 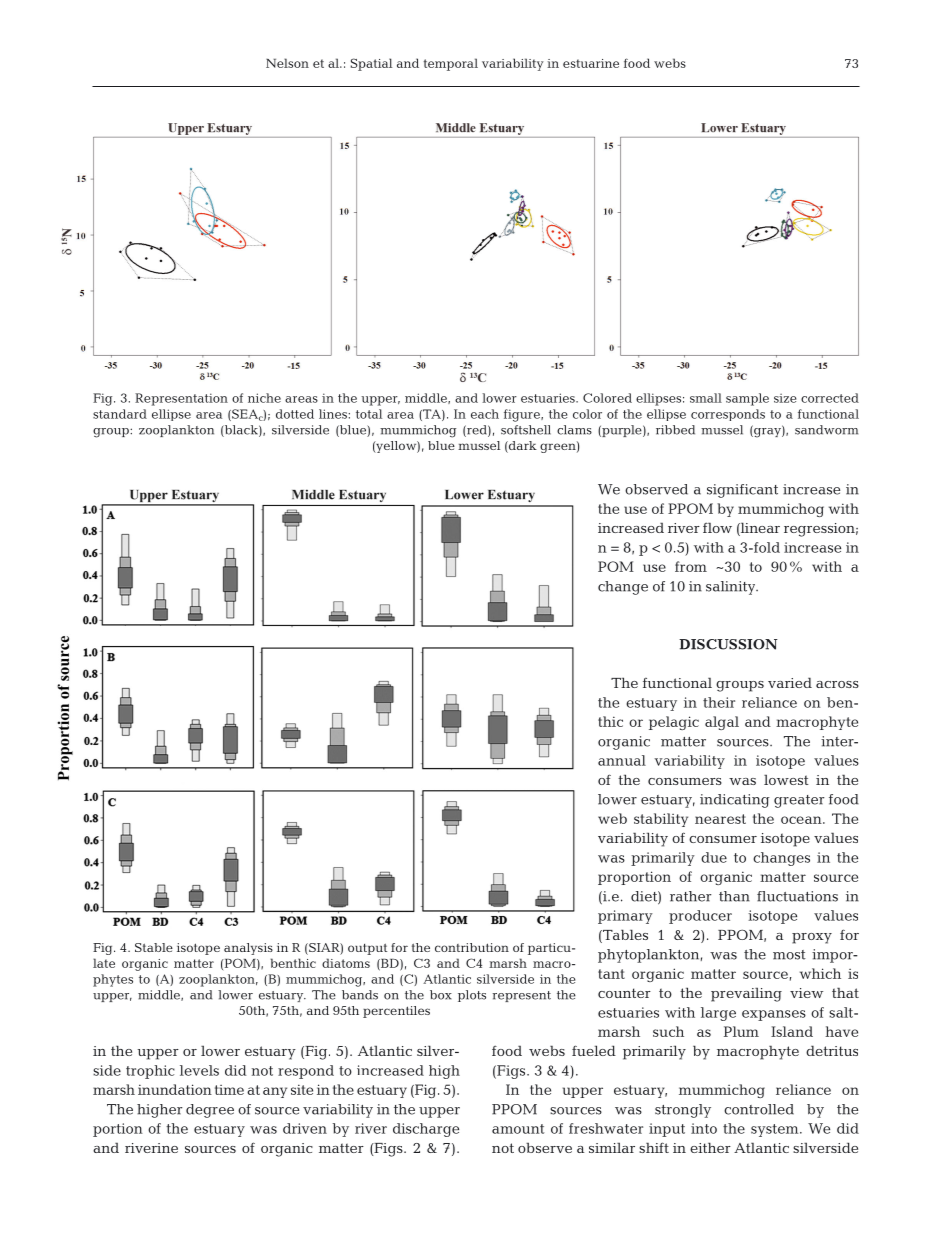 I want to click on Nelson, so click(x=287, y=63).
